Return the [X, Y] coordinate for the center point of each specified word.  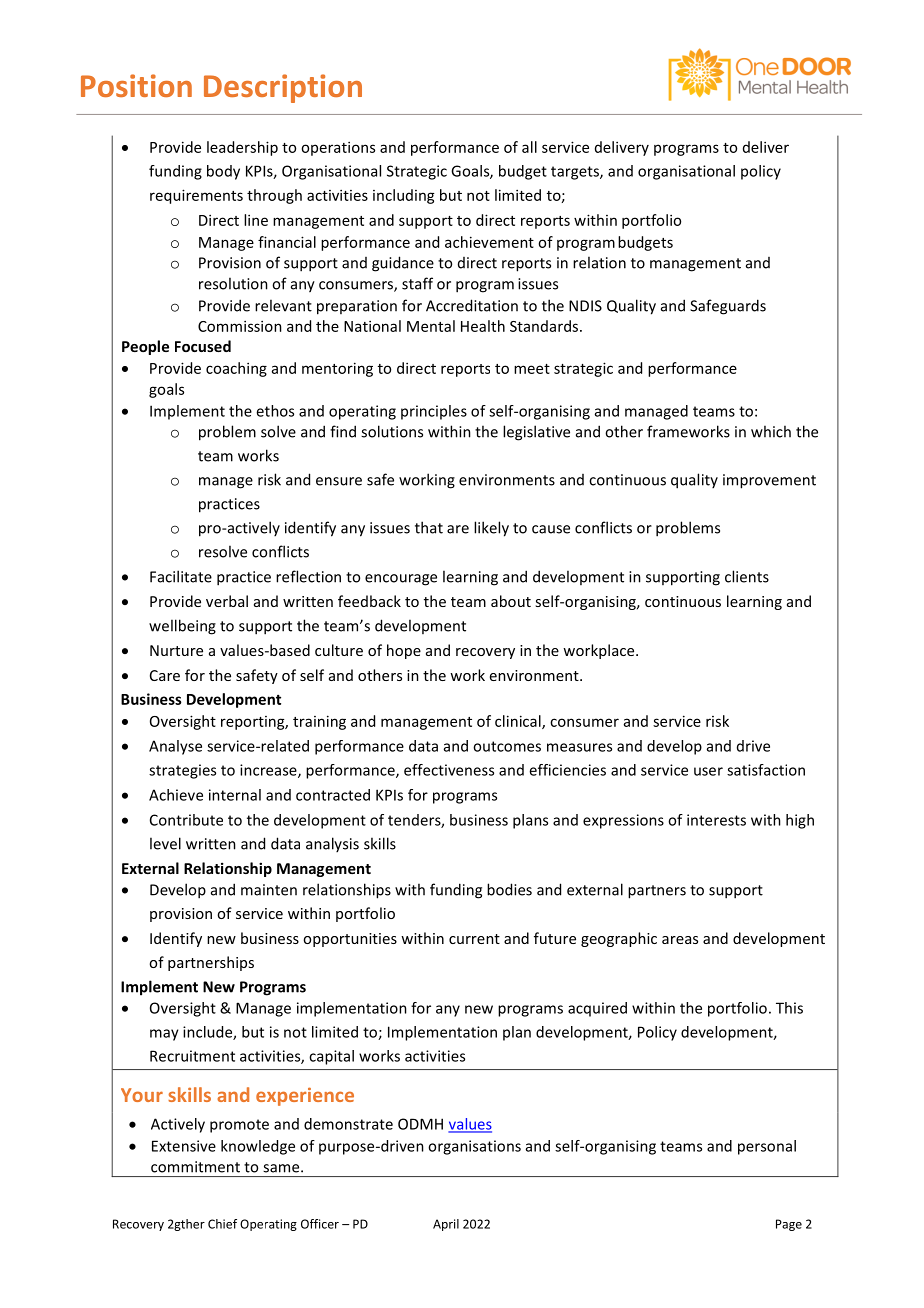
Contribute [186, 820]
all [529, 147]
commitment [195, 1167]
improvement [769, 481]
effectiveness [449, 770]
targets [576, 173]
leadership [242, 148]
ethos [275, 411]
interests [716, 820]
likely [491, 529]
